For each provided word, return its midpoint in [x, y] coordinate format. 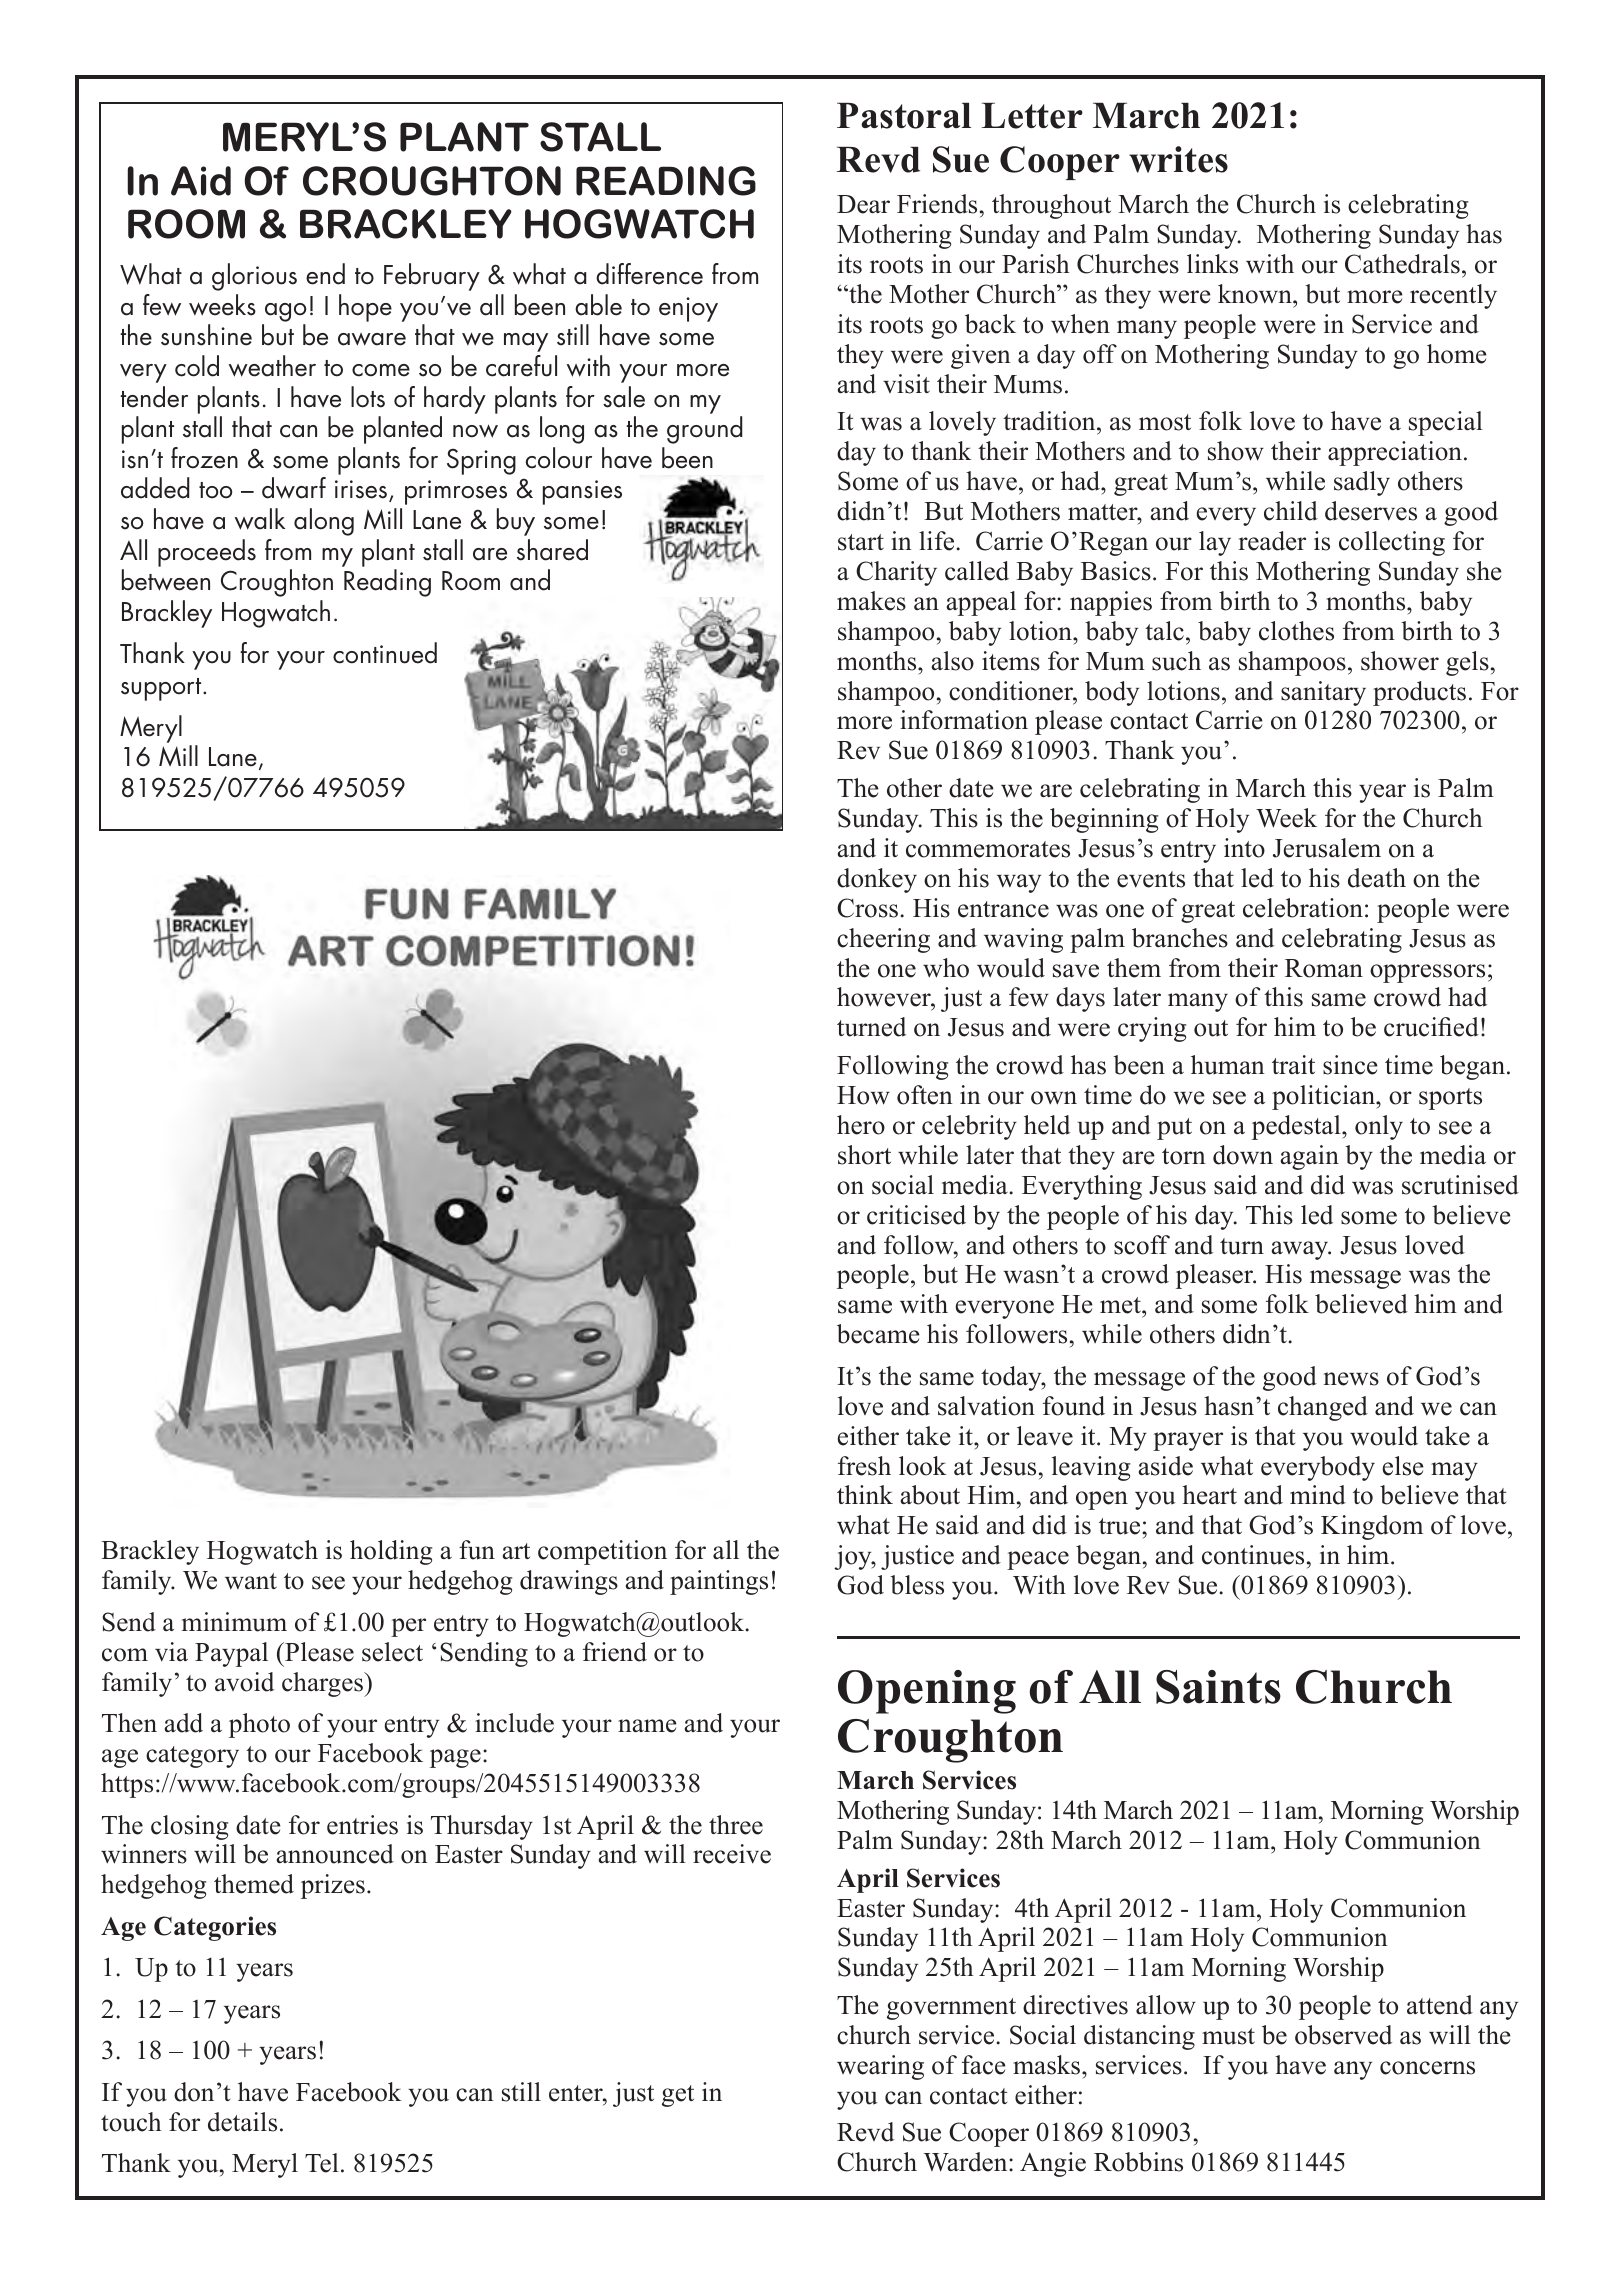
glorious [254, 277]
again [1309, 1157]
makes [871, 601]
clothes [1296, 631]
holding [391, 1552]
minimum [234, 1622]
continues [1253, 1555]
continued [385, 653]
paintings [719, 1582]
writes [1178, 159]
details [242, 2122]
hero [861, 1125]
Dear [863, 204]
